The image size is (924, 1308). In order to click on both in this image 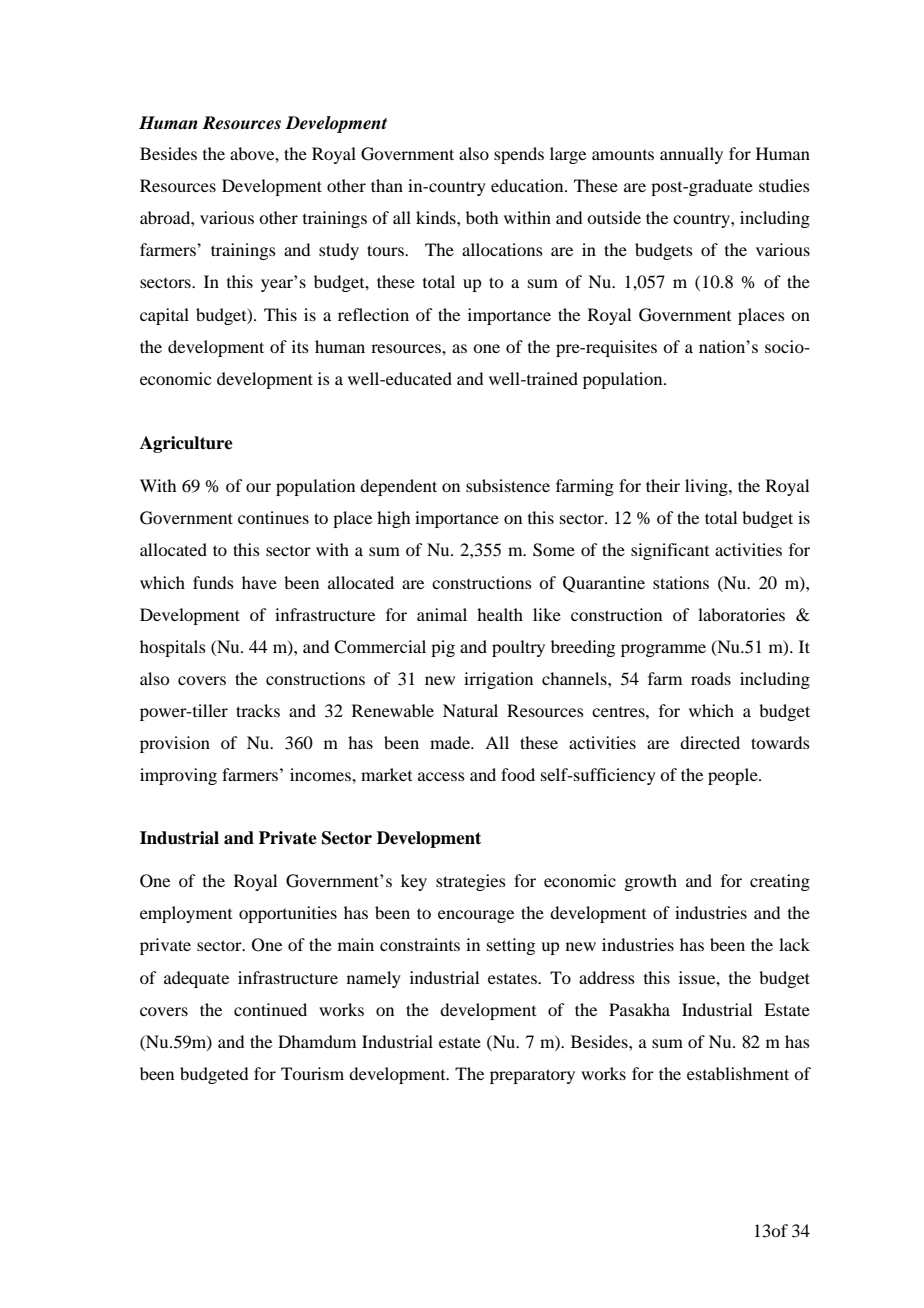, I will do `click(482, 217)`.
